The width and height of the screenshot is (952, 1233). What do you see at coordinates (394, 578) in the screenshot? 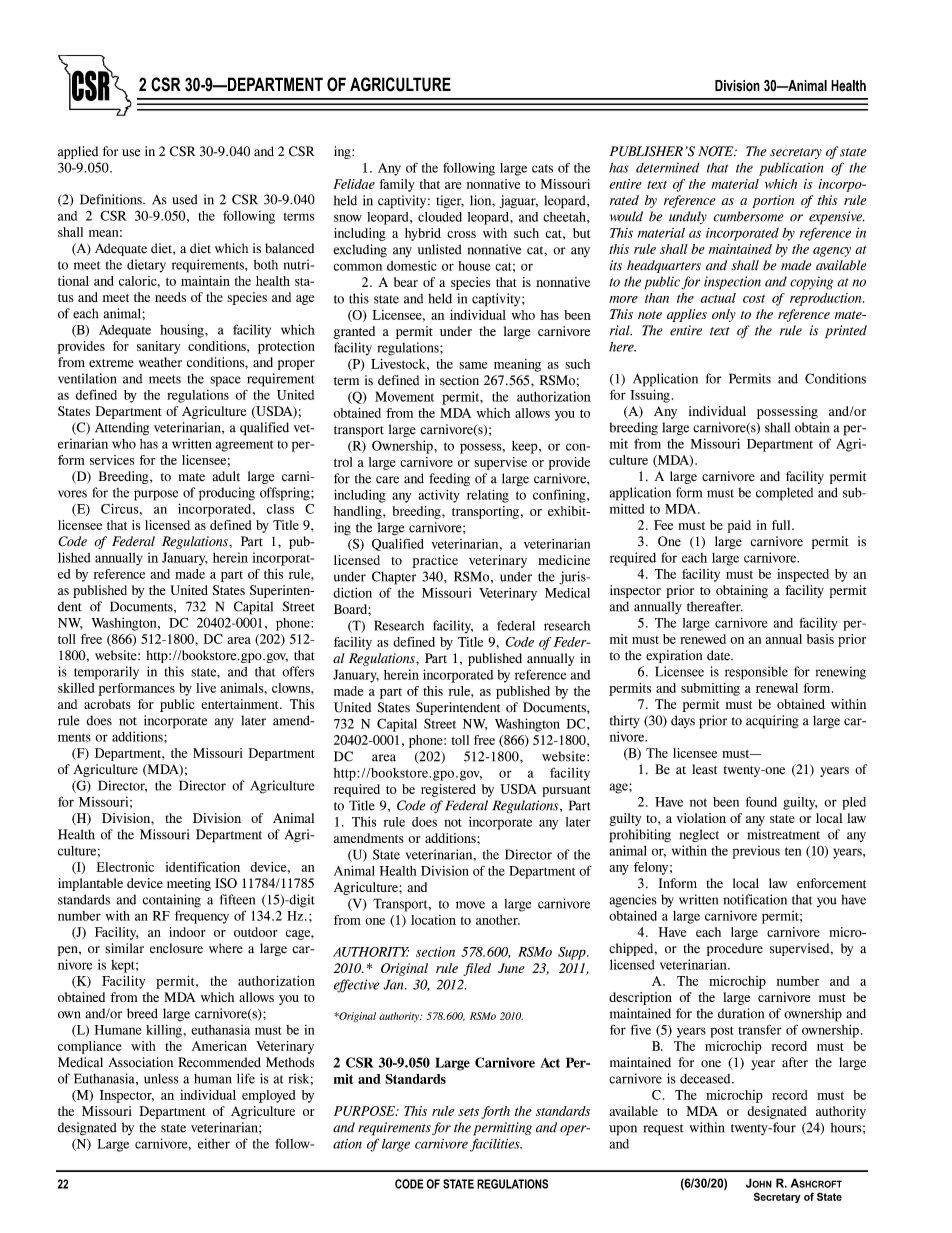
I see `Chapter` at bounding box center [394, 578].
